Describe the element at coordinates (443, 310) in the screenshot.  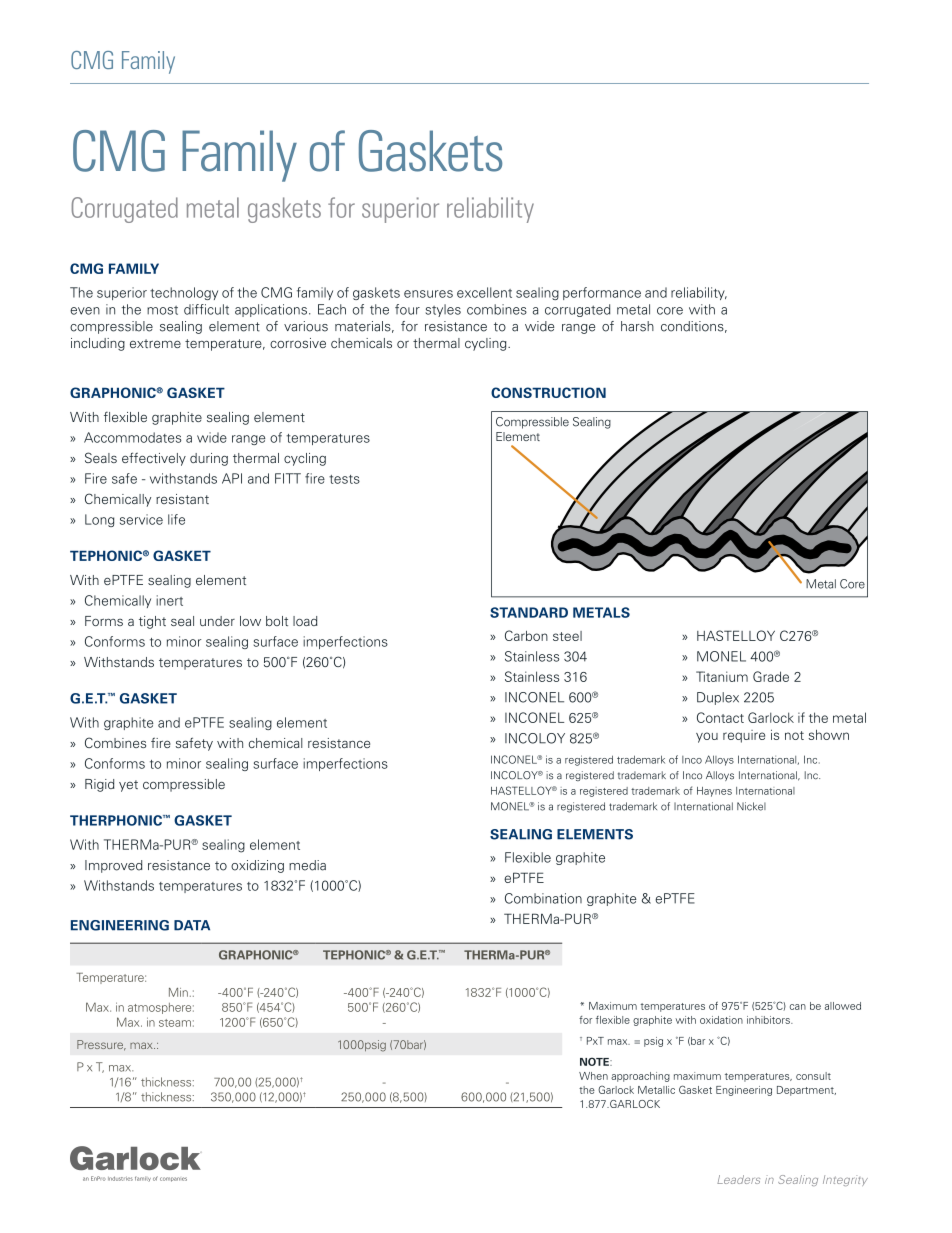
I see `styles` at that location.
